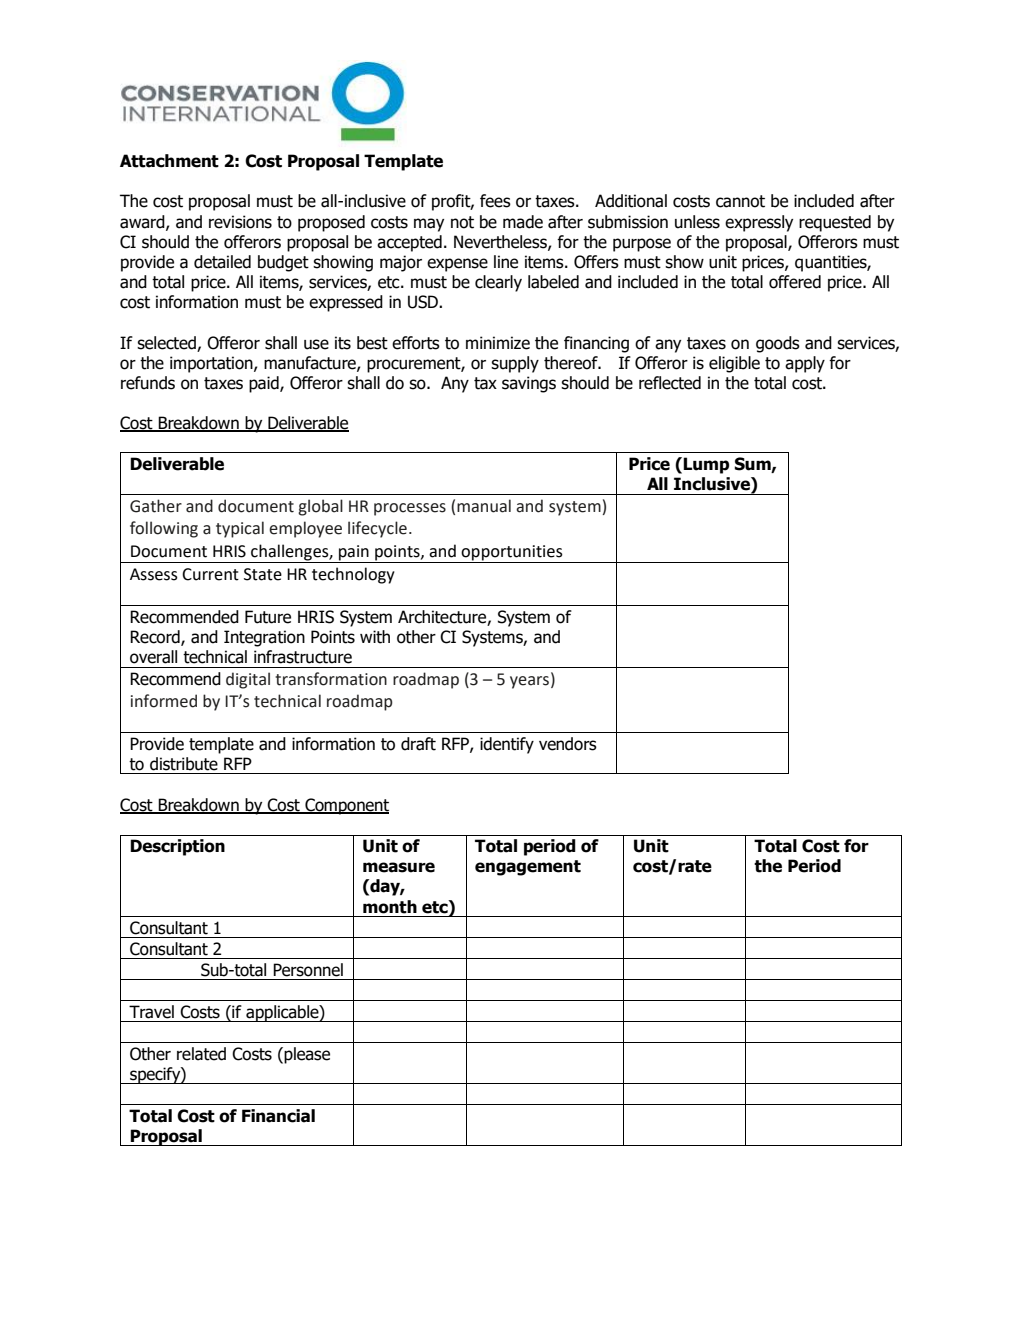 The image size is (1022, 1322). Describe the element at coordinates (568, 744) in the screenshot. I see `vendors` at that location.
